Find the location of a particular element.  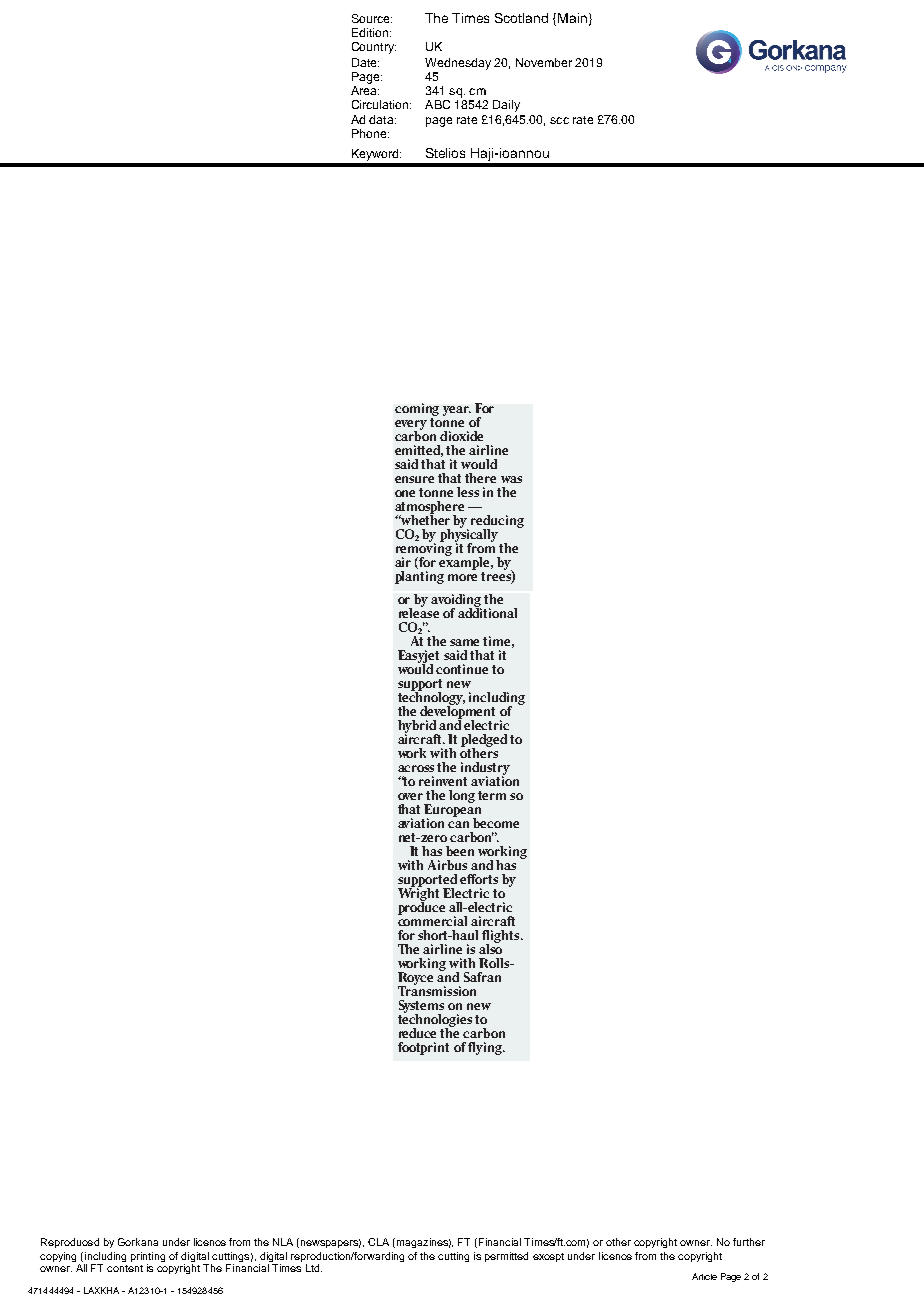

across is located at coordinates (416, 768).
